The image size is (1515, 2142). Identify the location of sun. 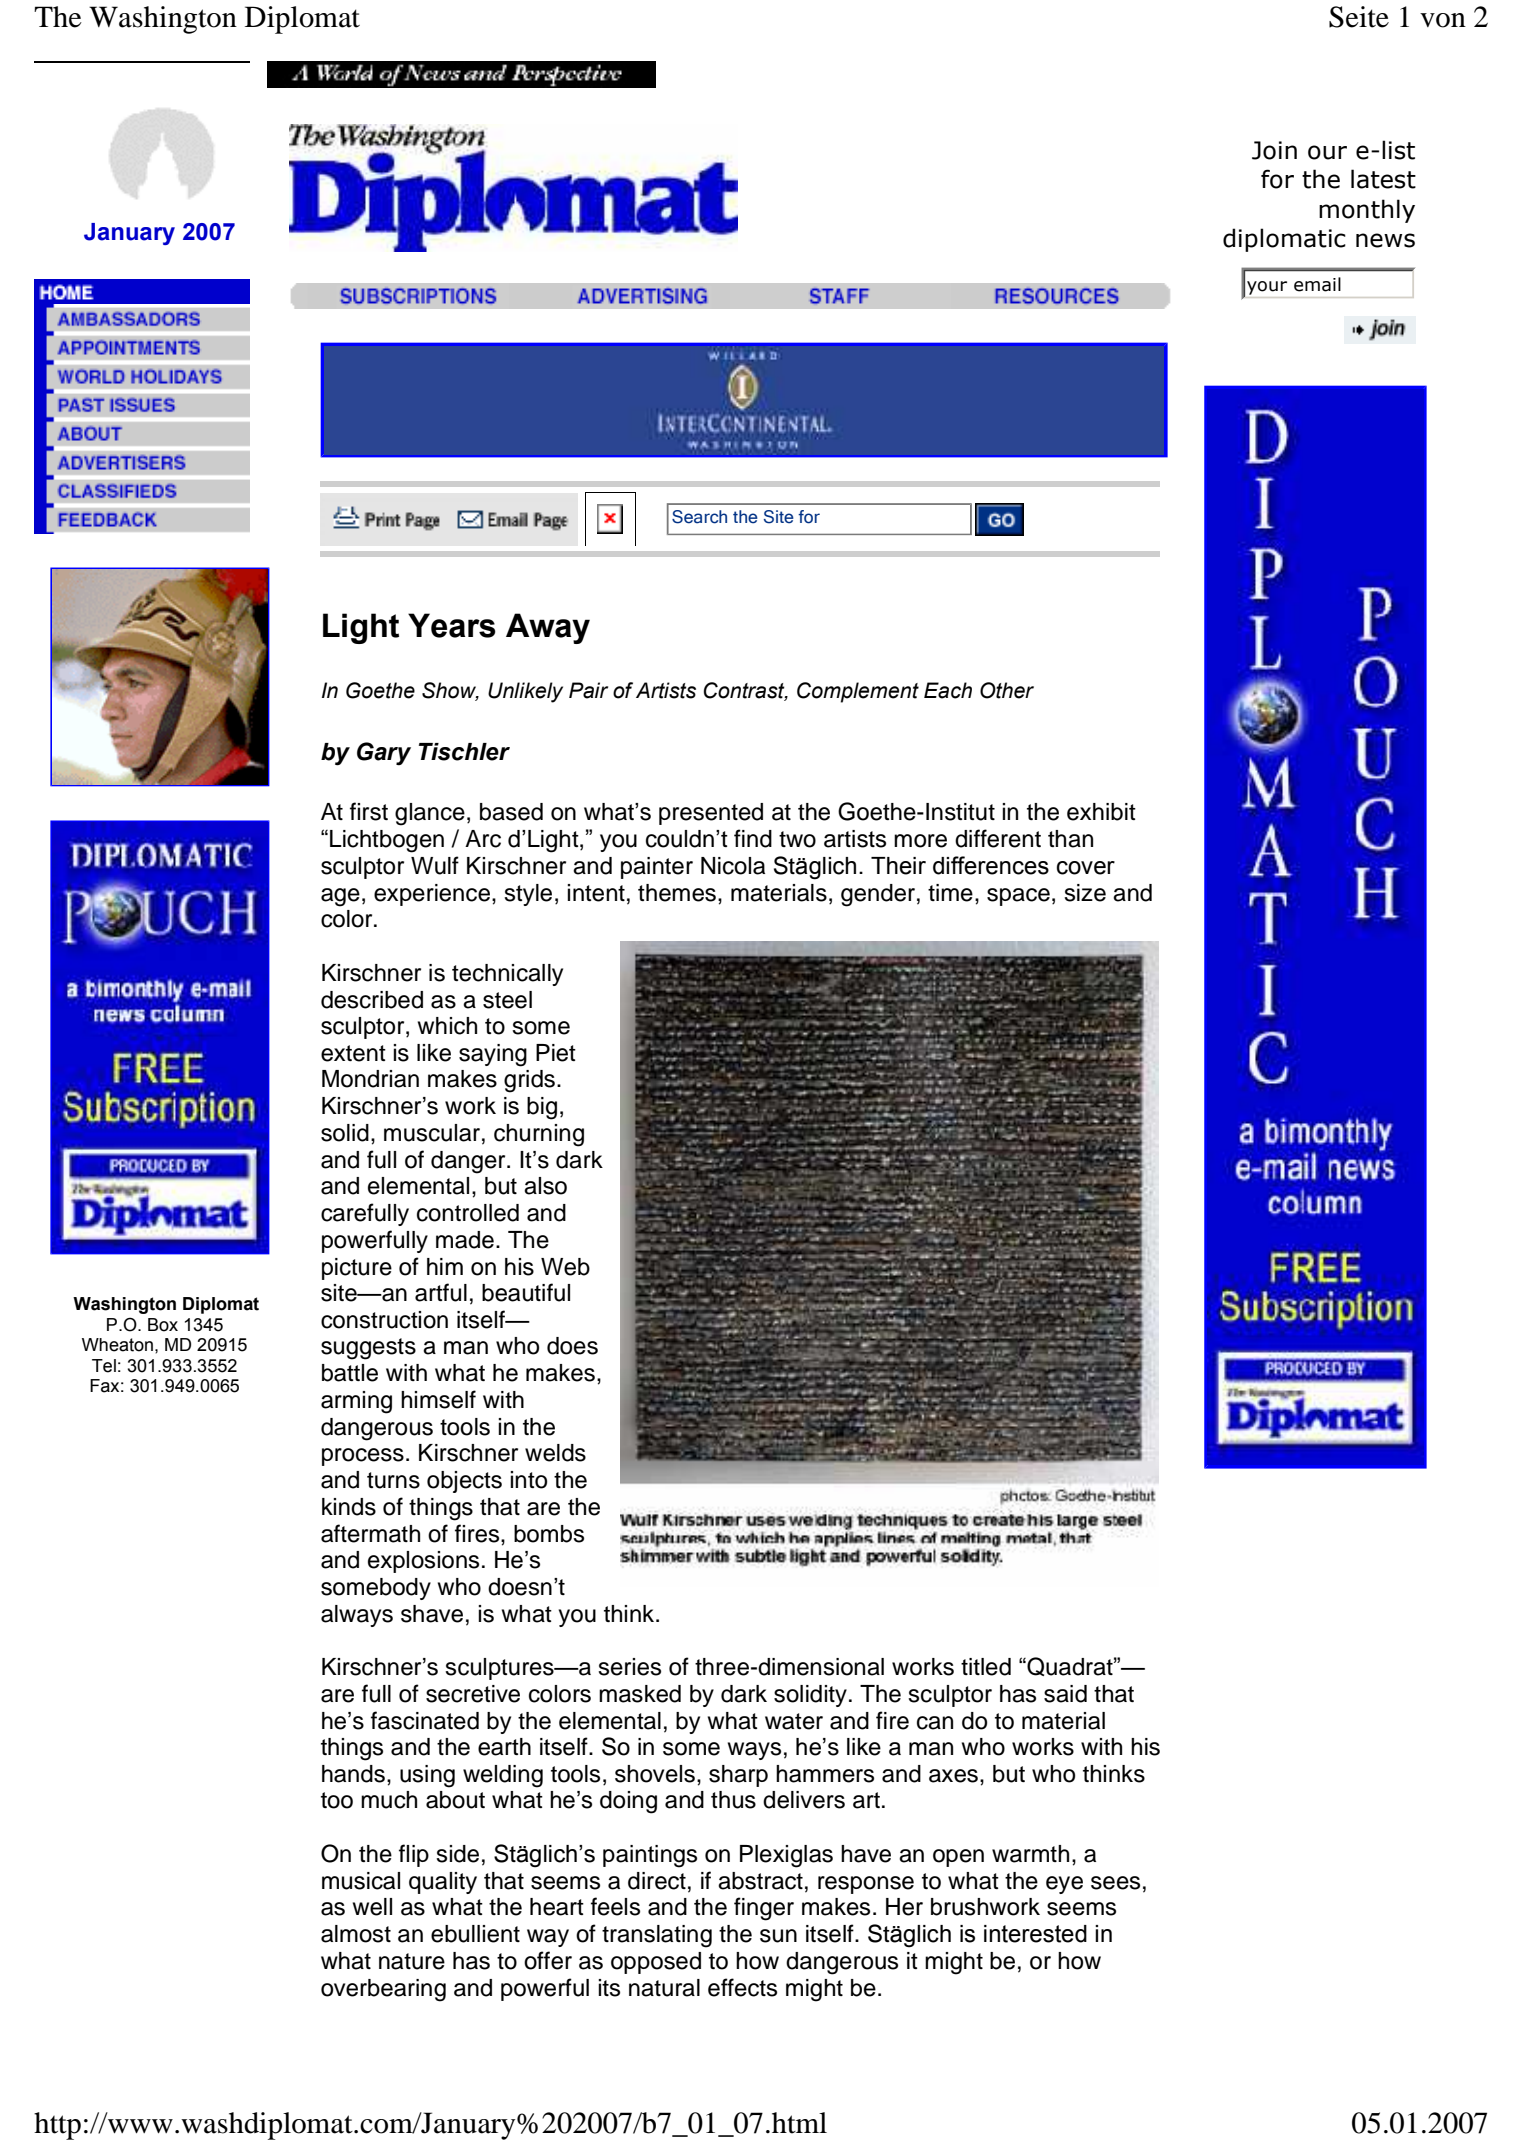
(778, 1936).
